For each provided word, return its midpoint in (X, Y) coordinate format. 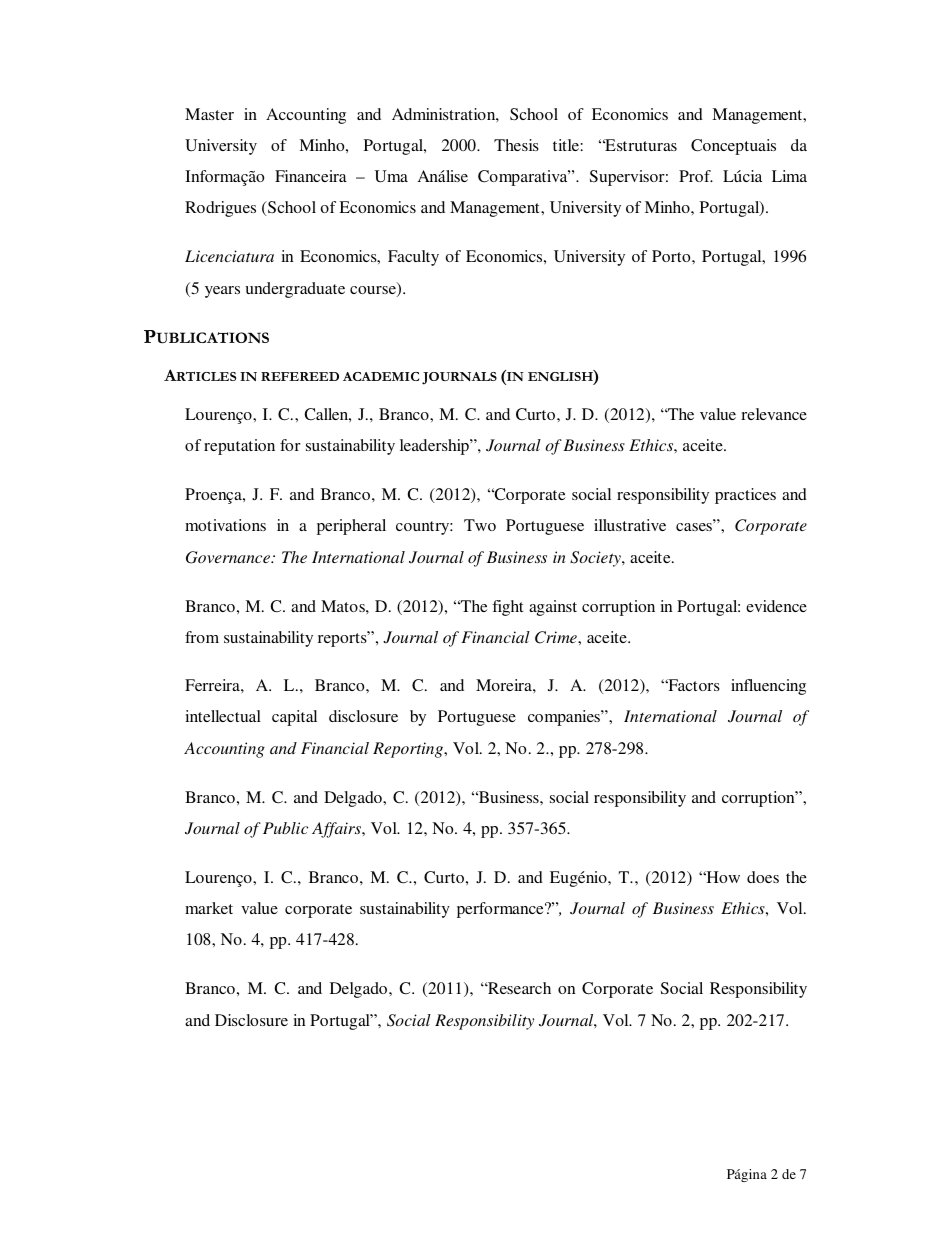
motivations (225, 525)
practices (745, 496)
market (209, 908)
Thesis (516, 145)
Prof (696, 176)
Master (209, 114)
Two (480, 525)
